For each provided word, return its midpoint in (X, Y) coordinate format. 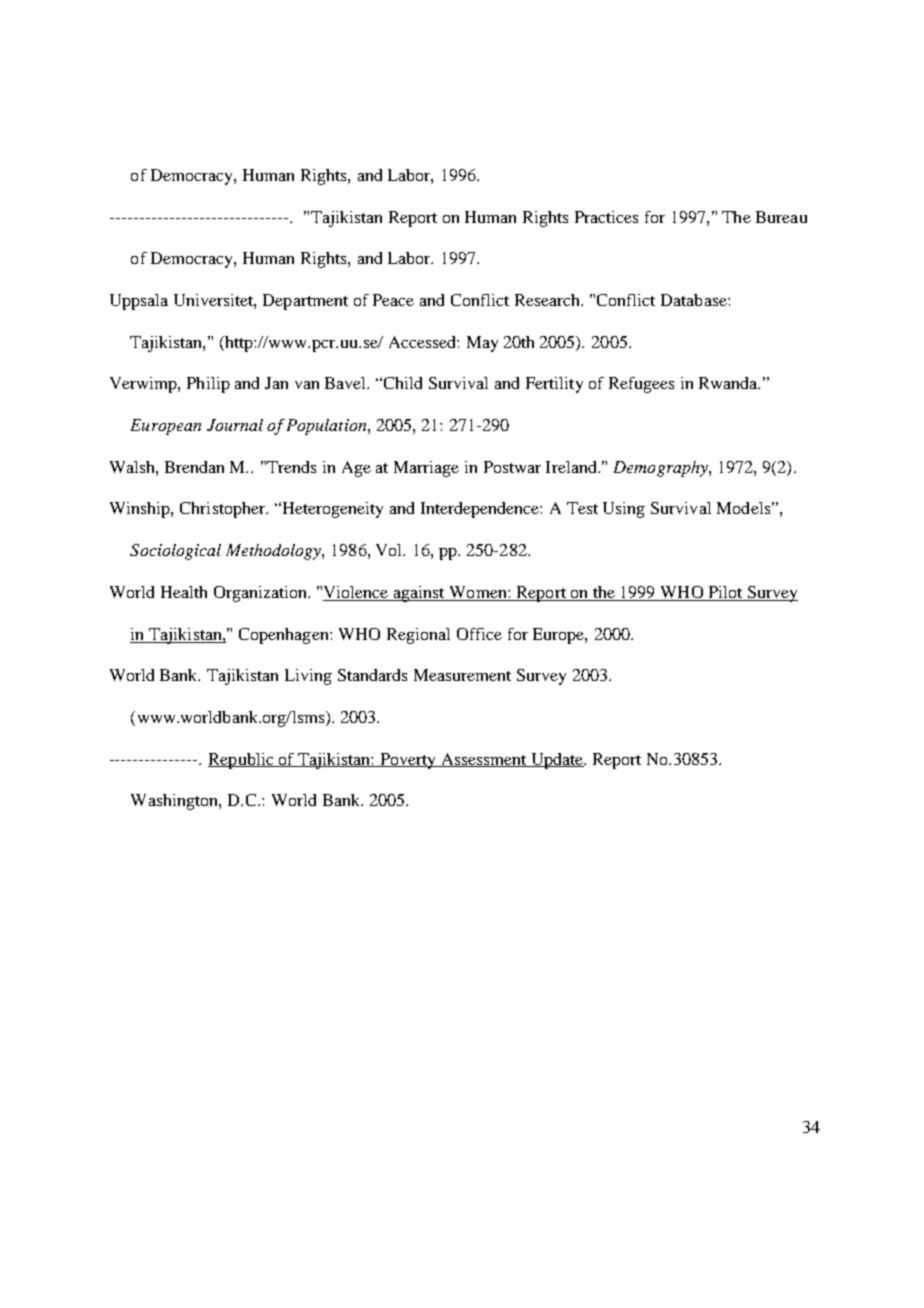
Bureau (781, 217)
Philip (208, 385)
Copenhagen (285, 636)
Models (743, 508)
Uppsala (139, 302)
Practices (606, 217)
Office (479, 634)
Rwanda (729, 383)
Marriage (426, 469)
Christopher (223, 510)
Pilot (725, 592)
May (482, 344)
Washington (175, 802)
